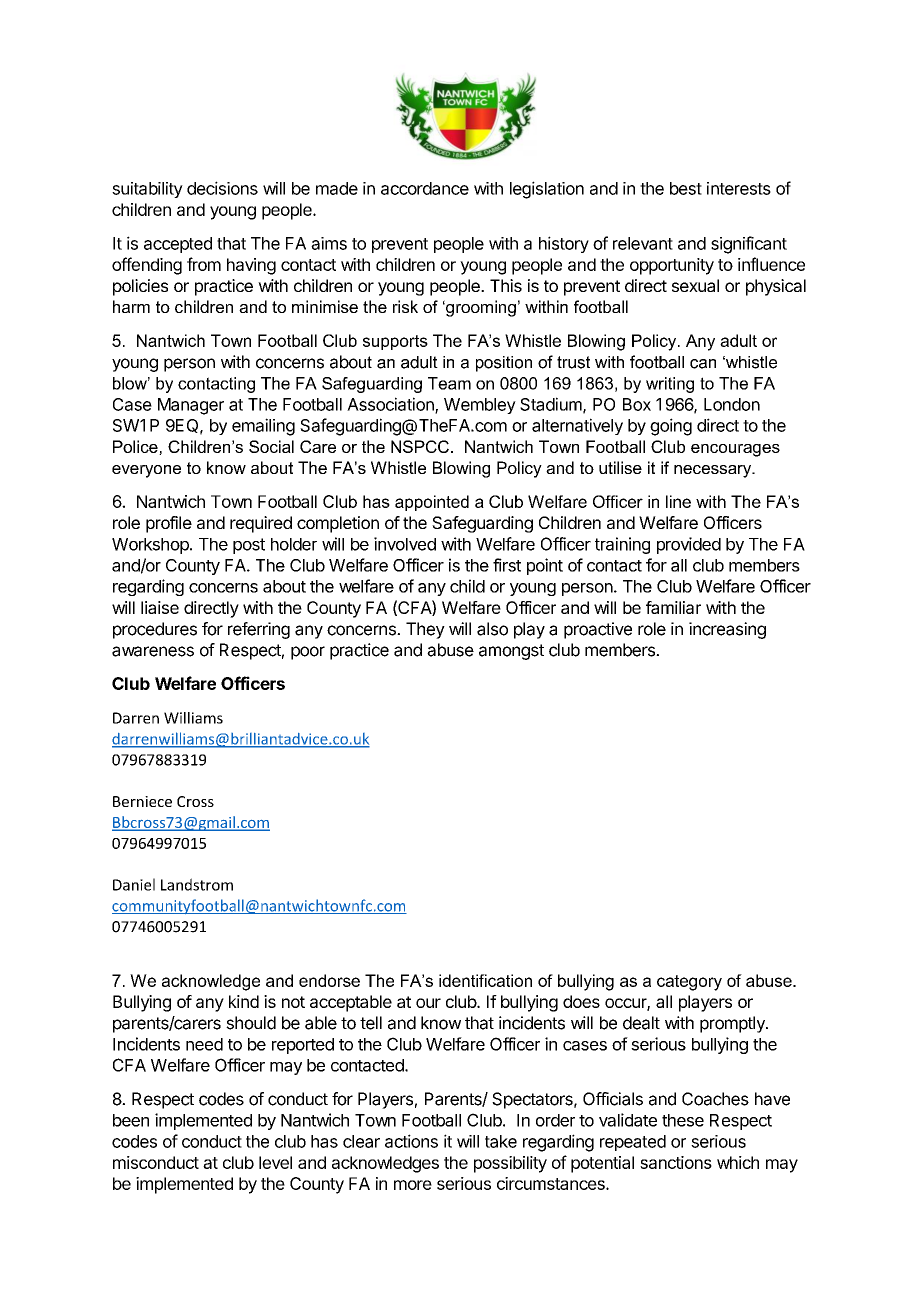  I want to click on best, so click(686, 188).
